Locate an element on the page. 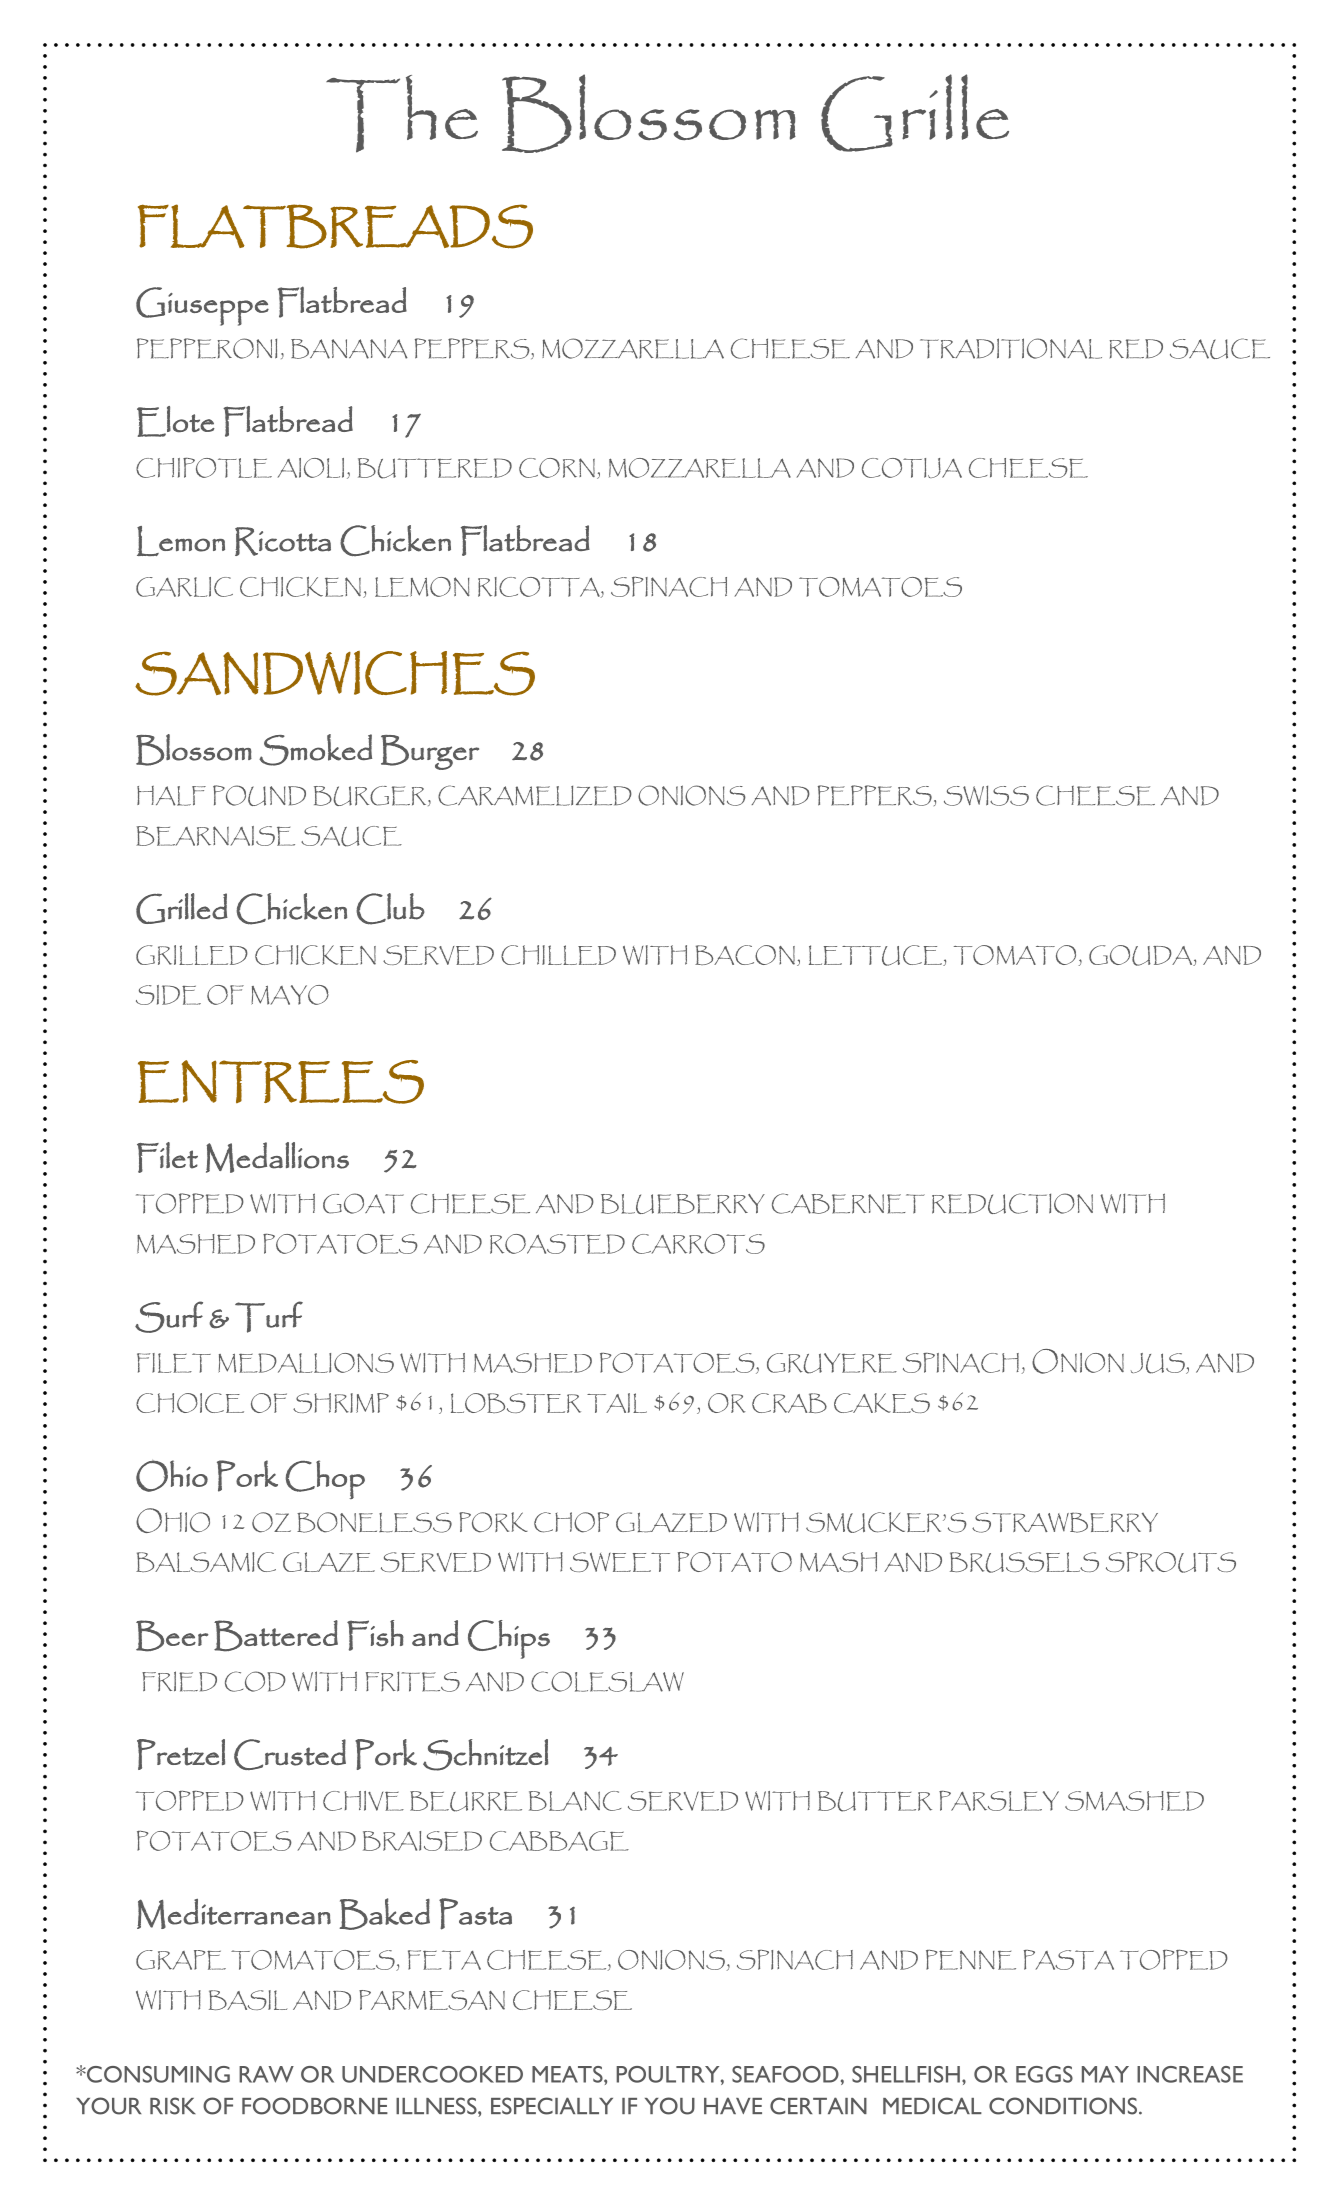  REDUCTION is located at coordinates (1012, 1203).
